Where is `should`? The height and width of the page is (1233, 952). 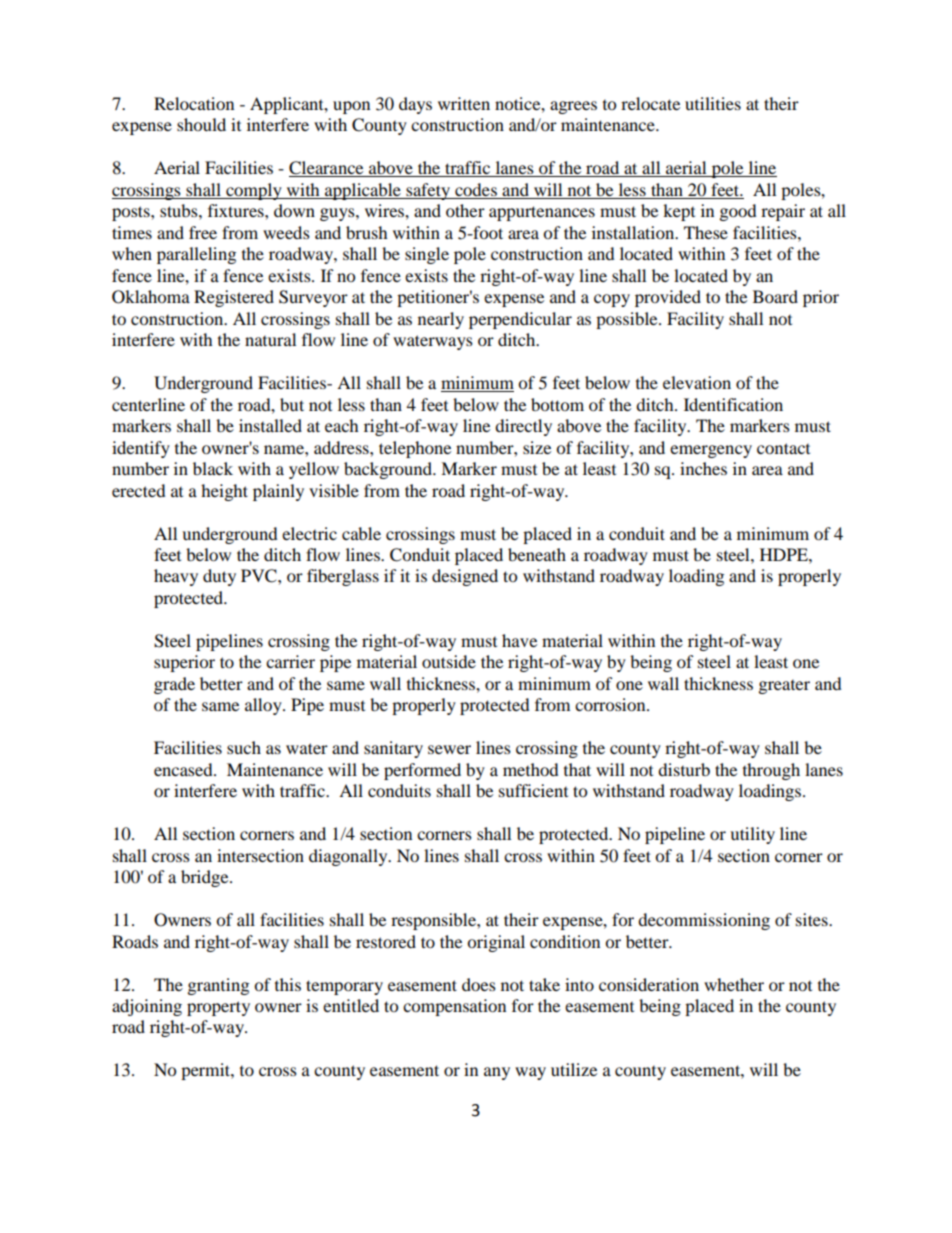 should is located at coordinates (201, 124).
